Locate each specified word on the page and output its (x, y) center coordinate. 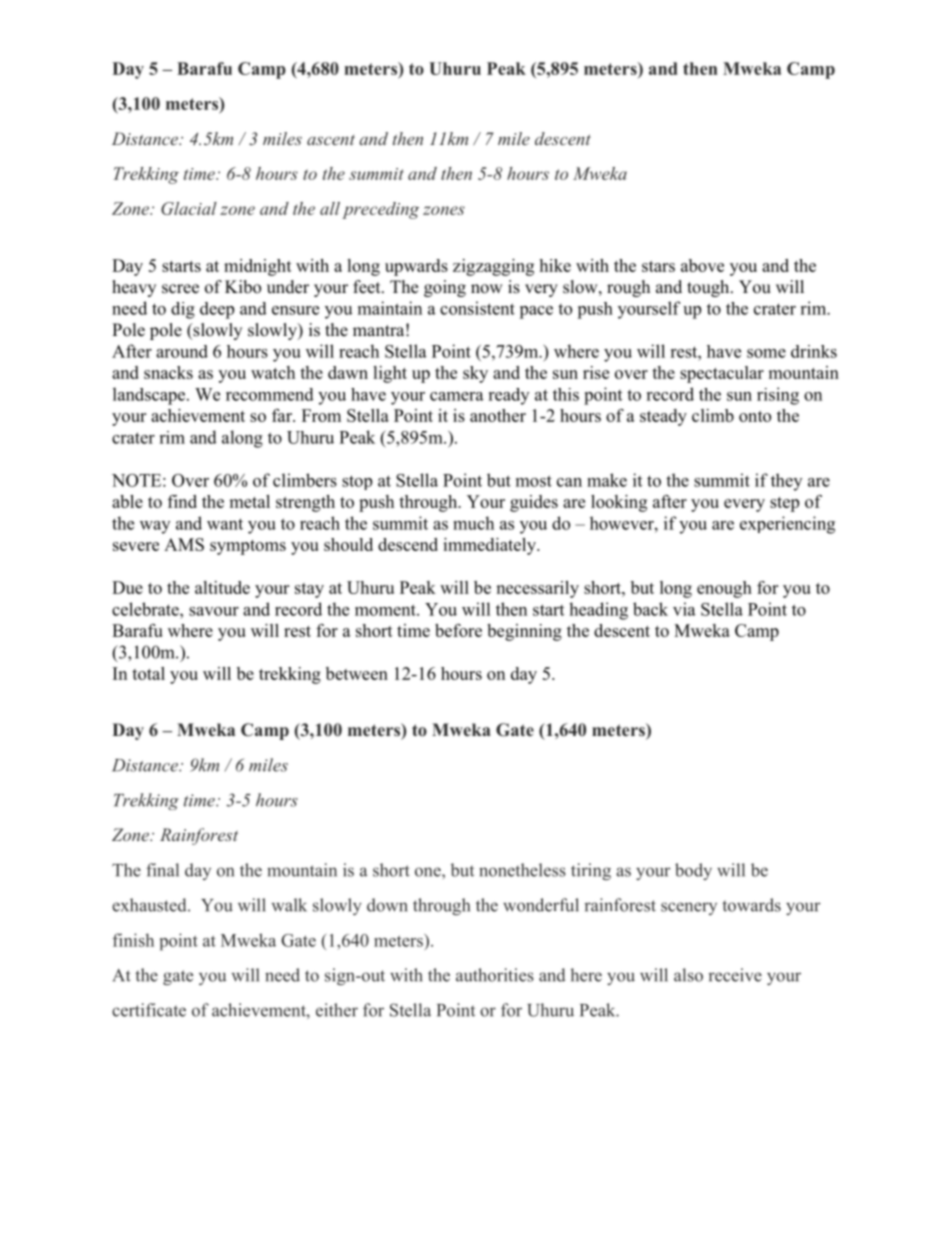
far (283, 415)
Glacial (189, 208)
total (148, 673)
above (702, 265)
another (498, 415)
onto (755, 416)
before (458, 630)
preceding (380, 210)
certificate (149, 1010)
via (684, 609)
